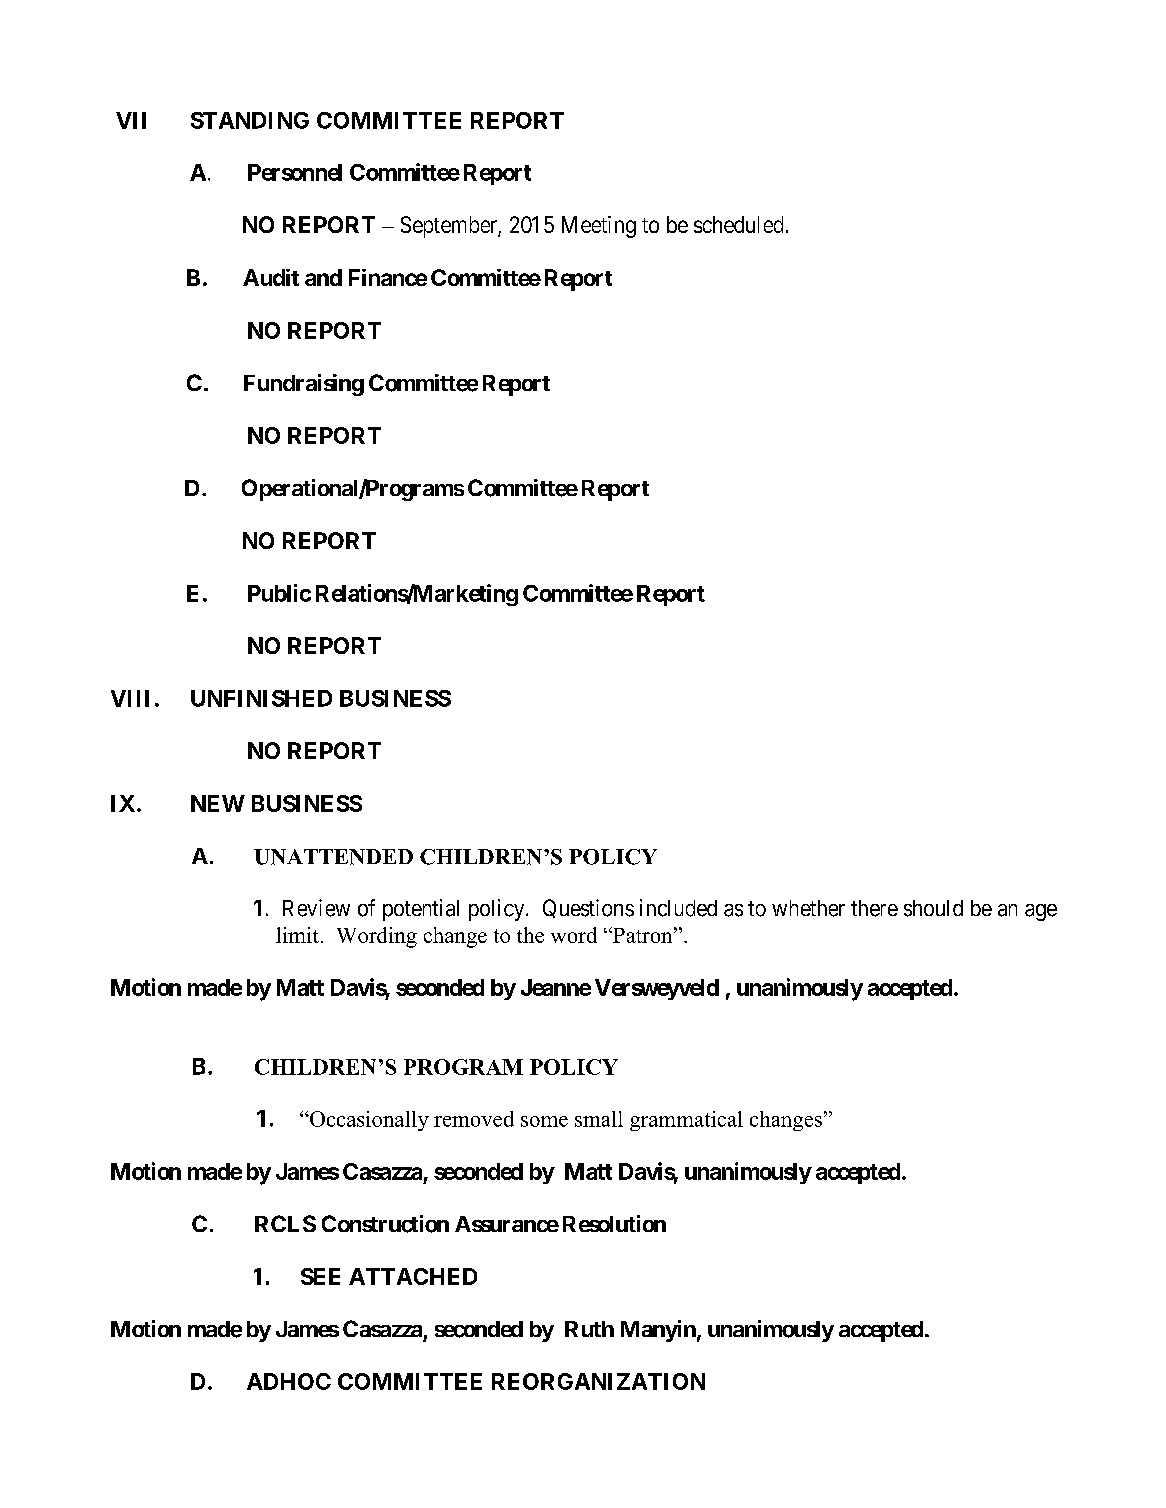 Image resolution: width=1166 pixels, height=1508 pixels. What do you see at coordinates (588, 908) in the page?
I see `Questions` at bounding box center [588, 908].
